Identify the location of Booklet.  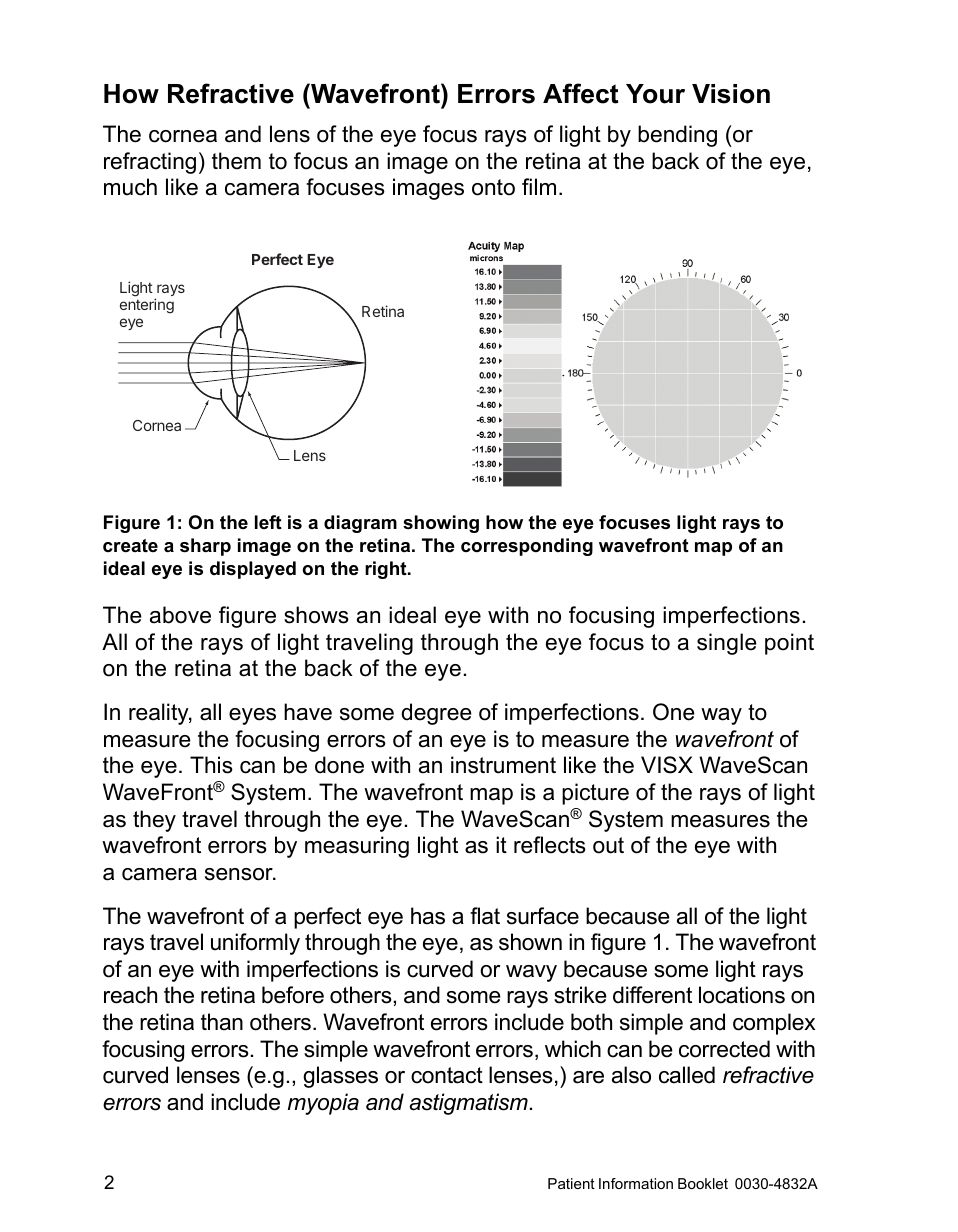
(703, 1183).
